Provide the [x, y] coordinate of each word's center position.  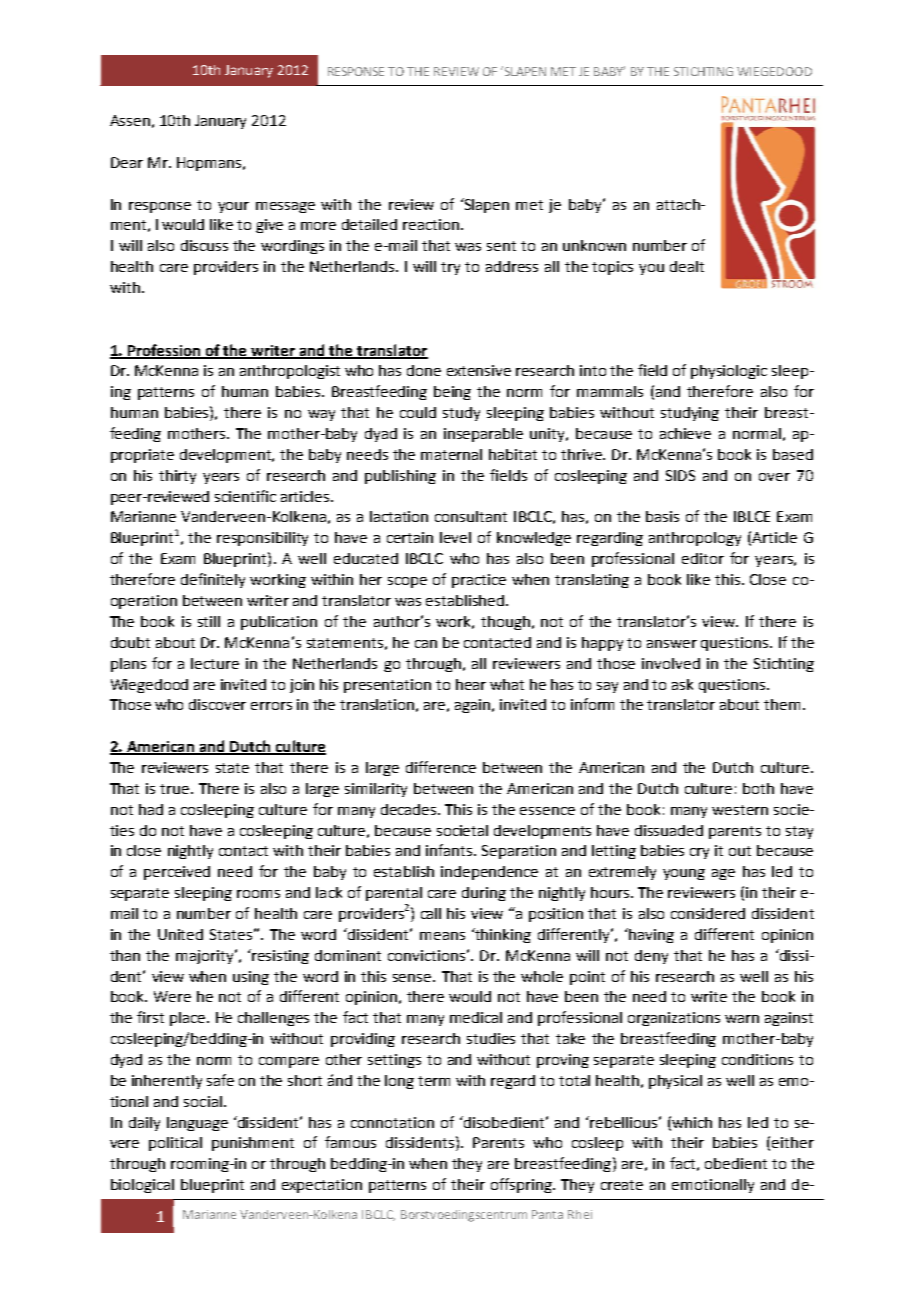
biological [142, 1186]
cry [699, 853]
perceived [177, 873]
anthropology [695, 539]
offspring [522, 1185]
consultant [471, 516]
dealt [687, 266]
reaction [431, 224]
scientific [245, 496]
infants [450, 850]
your [233, 207]
